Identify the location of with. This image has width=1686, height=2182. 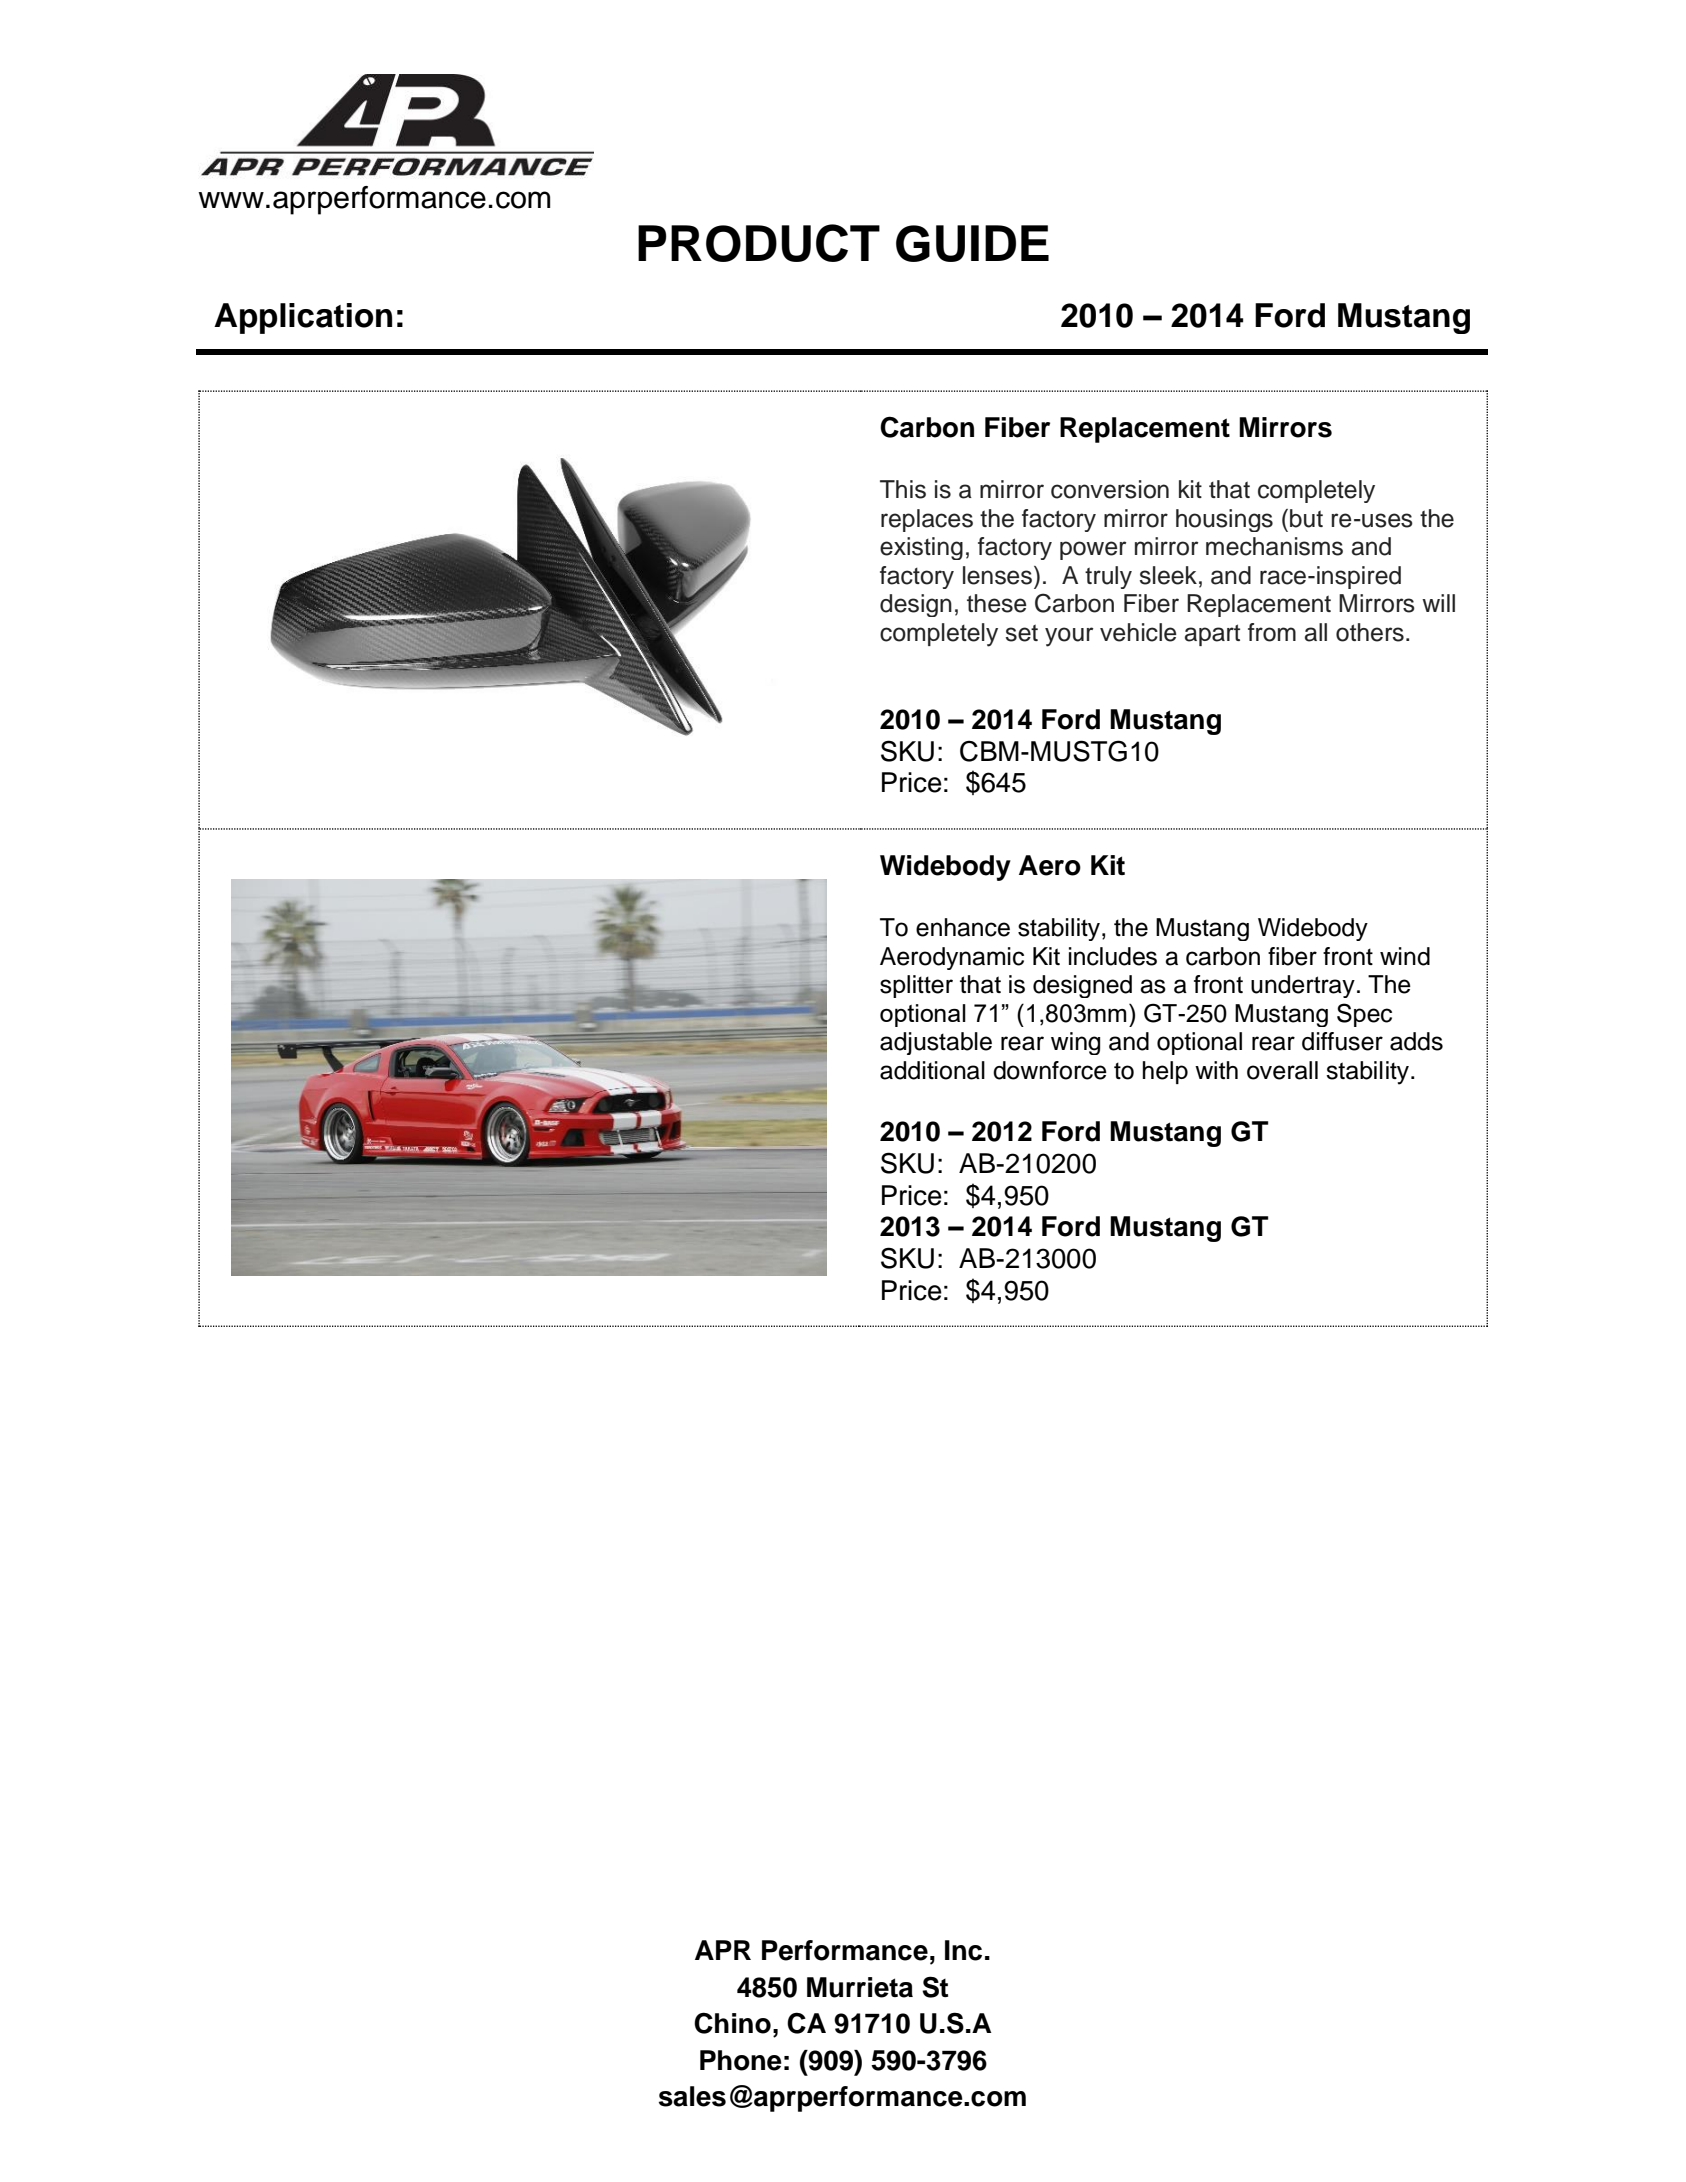
(1216, 1070).
